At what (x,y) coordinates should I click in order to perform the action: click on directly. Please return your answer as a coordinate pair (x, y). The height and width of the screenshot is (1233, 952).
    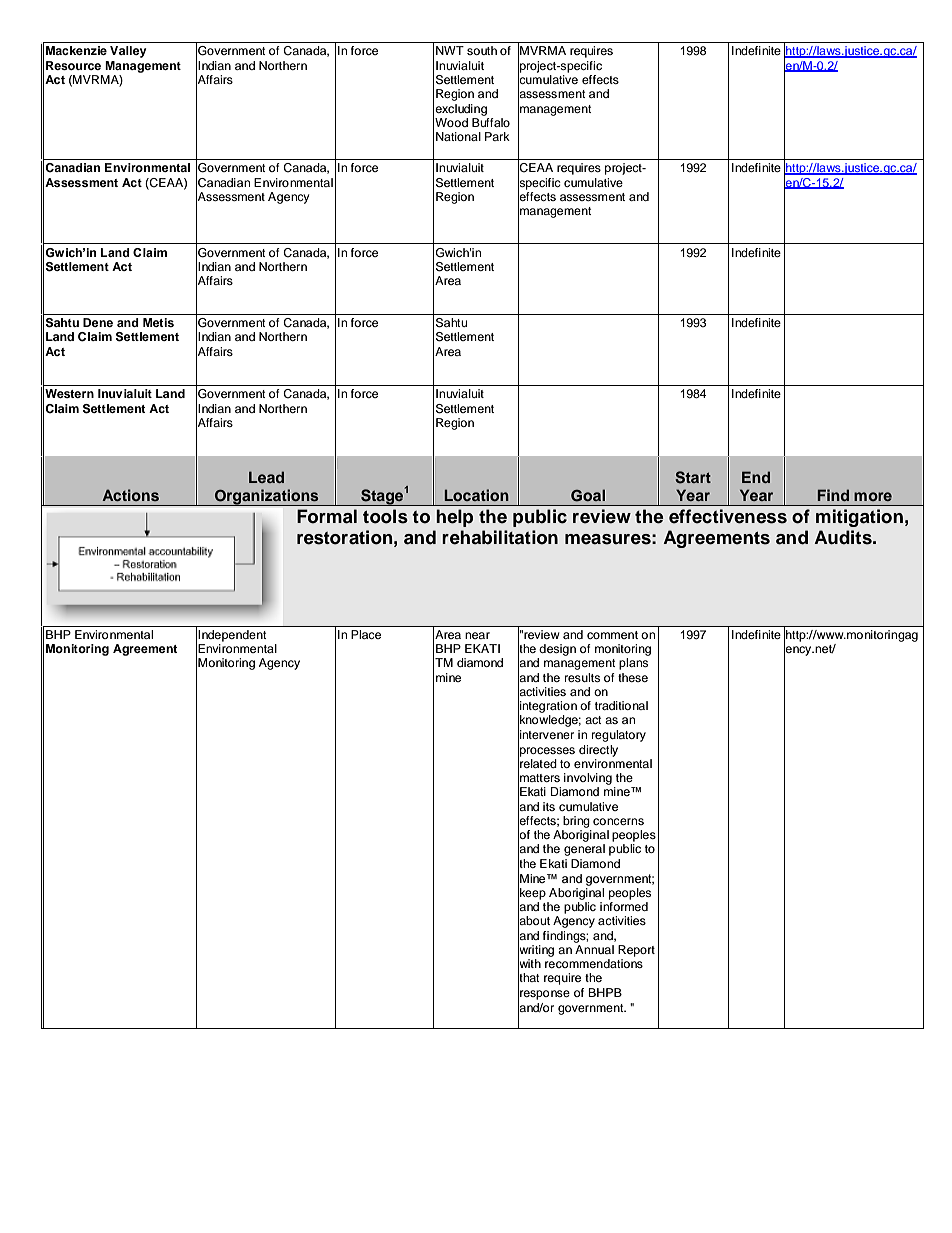
    Looking at the image, I should click on (598, 751).
